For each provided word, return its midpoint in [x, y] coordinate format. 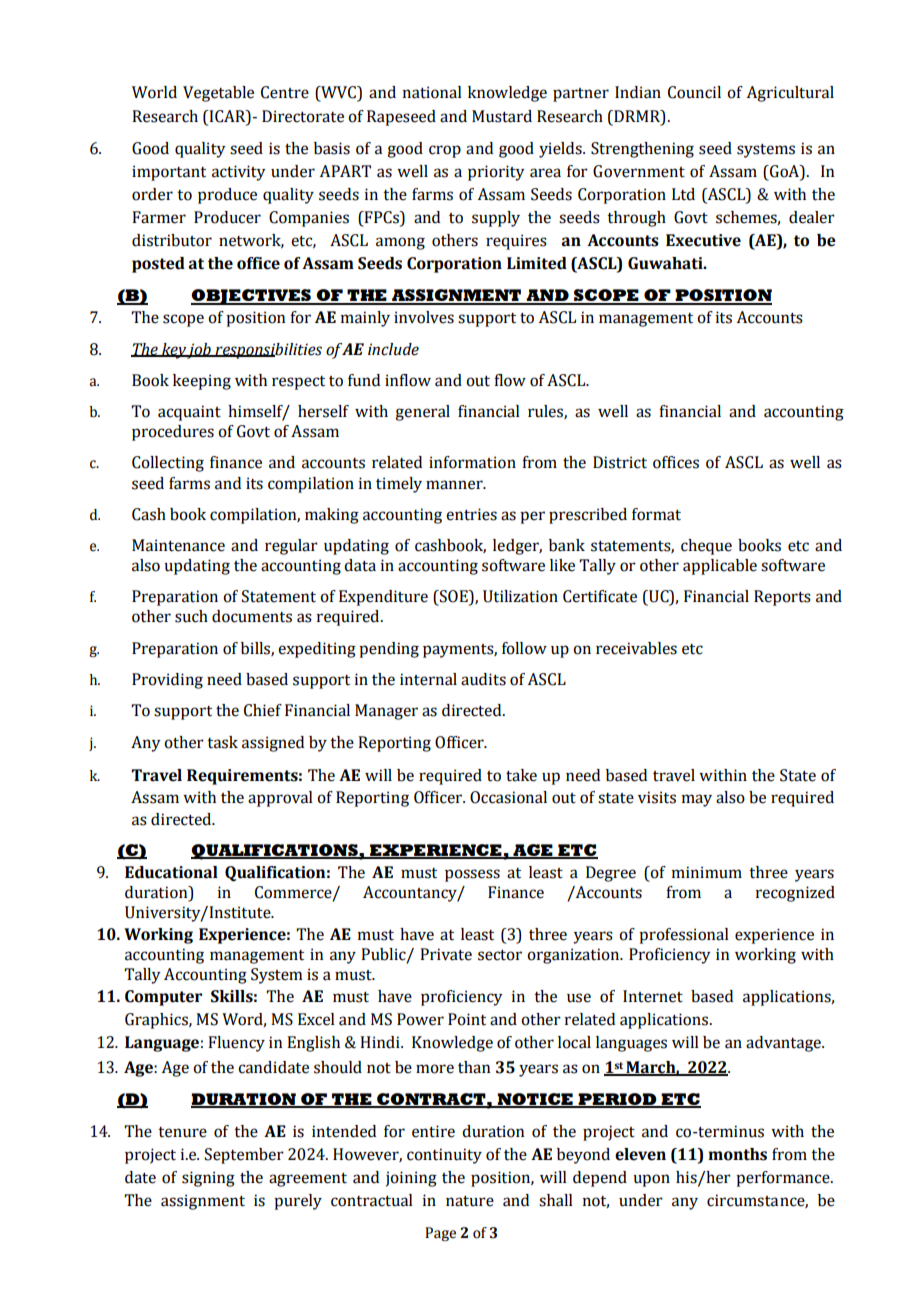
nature [470, 1201]
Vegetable [218, 94]
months [737, 1154]
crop [445, 151]
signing [208, 1179]
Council [694, 92]
